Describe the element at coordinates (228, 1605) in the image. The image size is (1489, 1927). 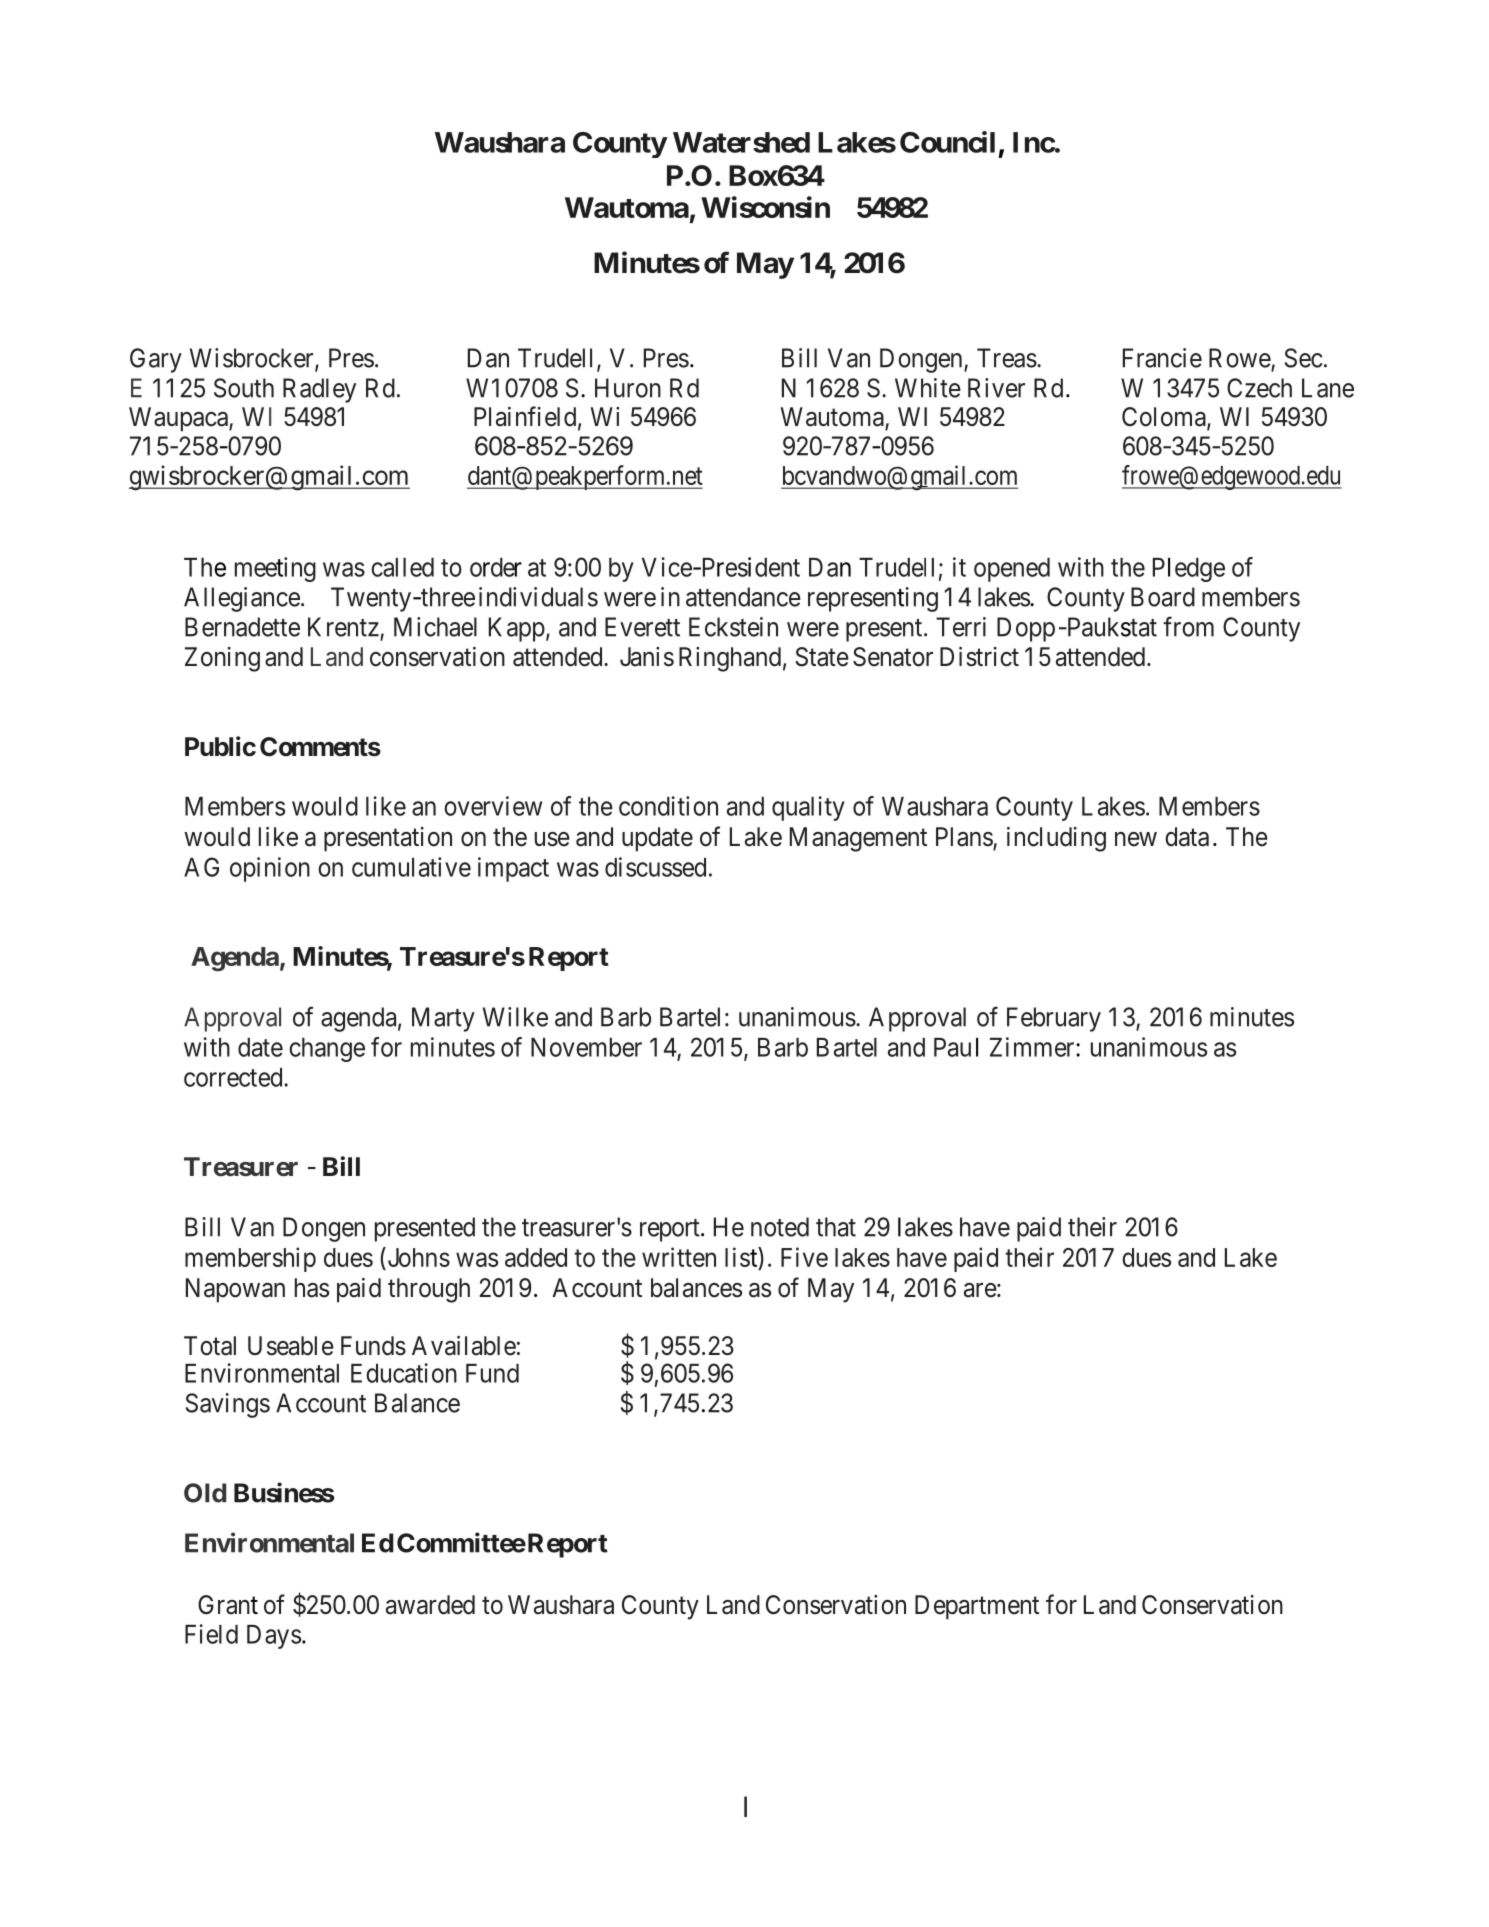
I see `Grant` at that location.
